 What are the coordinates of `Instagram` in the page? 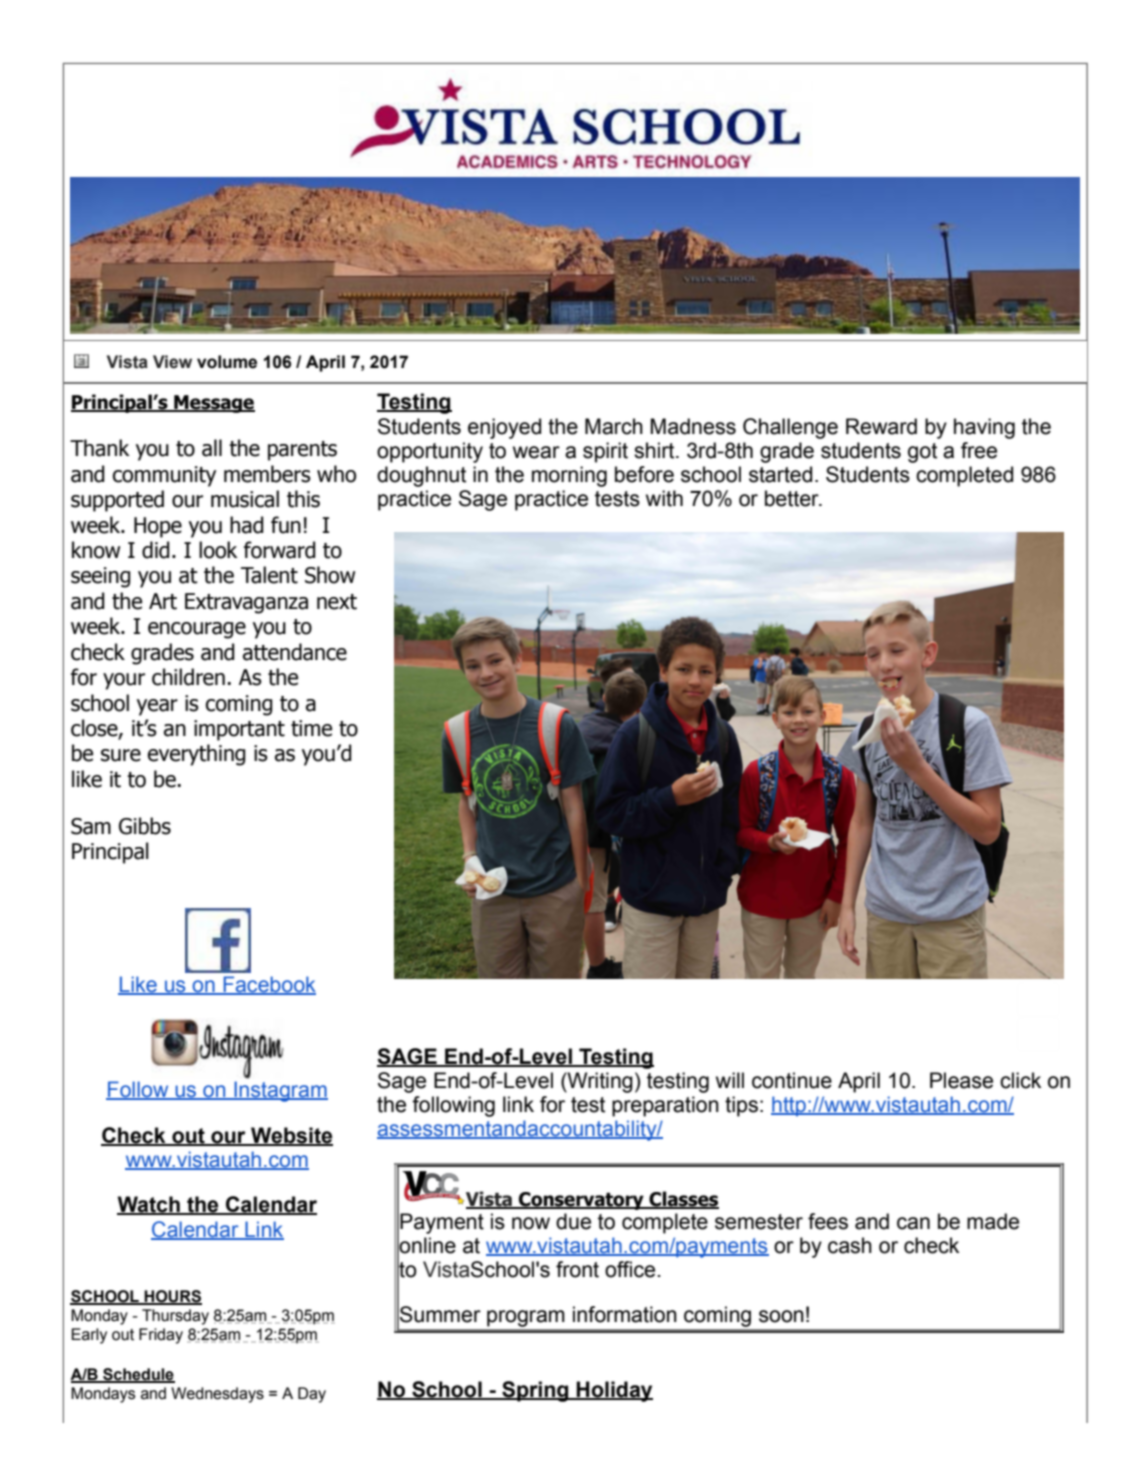 It's located at (280, 1091).
